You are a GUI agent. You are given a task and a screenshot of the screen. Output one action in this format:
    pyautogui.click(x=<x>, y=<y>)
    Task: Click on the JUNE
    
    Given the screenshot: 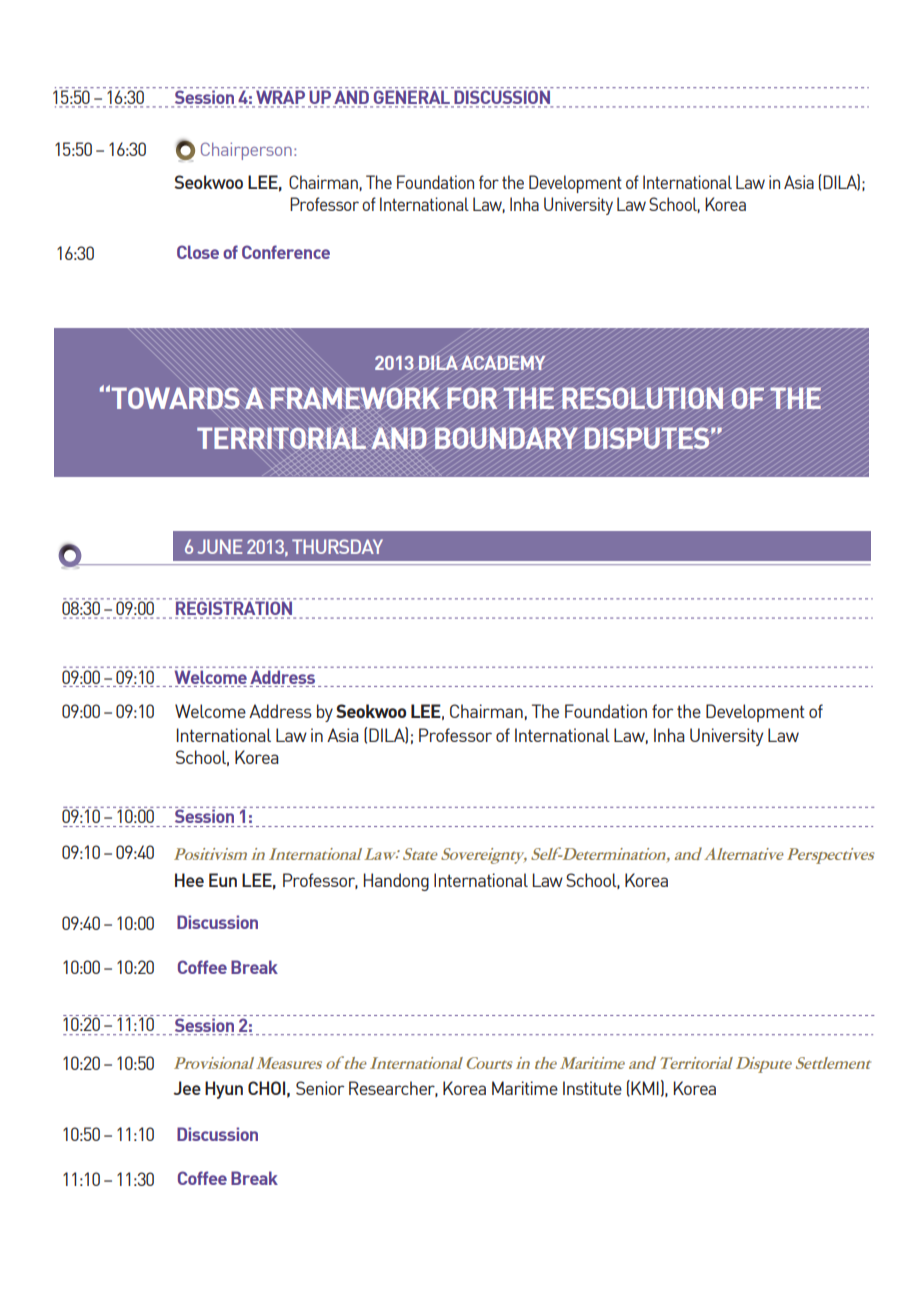 What is the action you would take?
    pyautogui.click(x=219, y=546)
